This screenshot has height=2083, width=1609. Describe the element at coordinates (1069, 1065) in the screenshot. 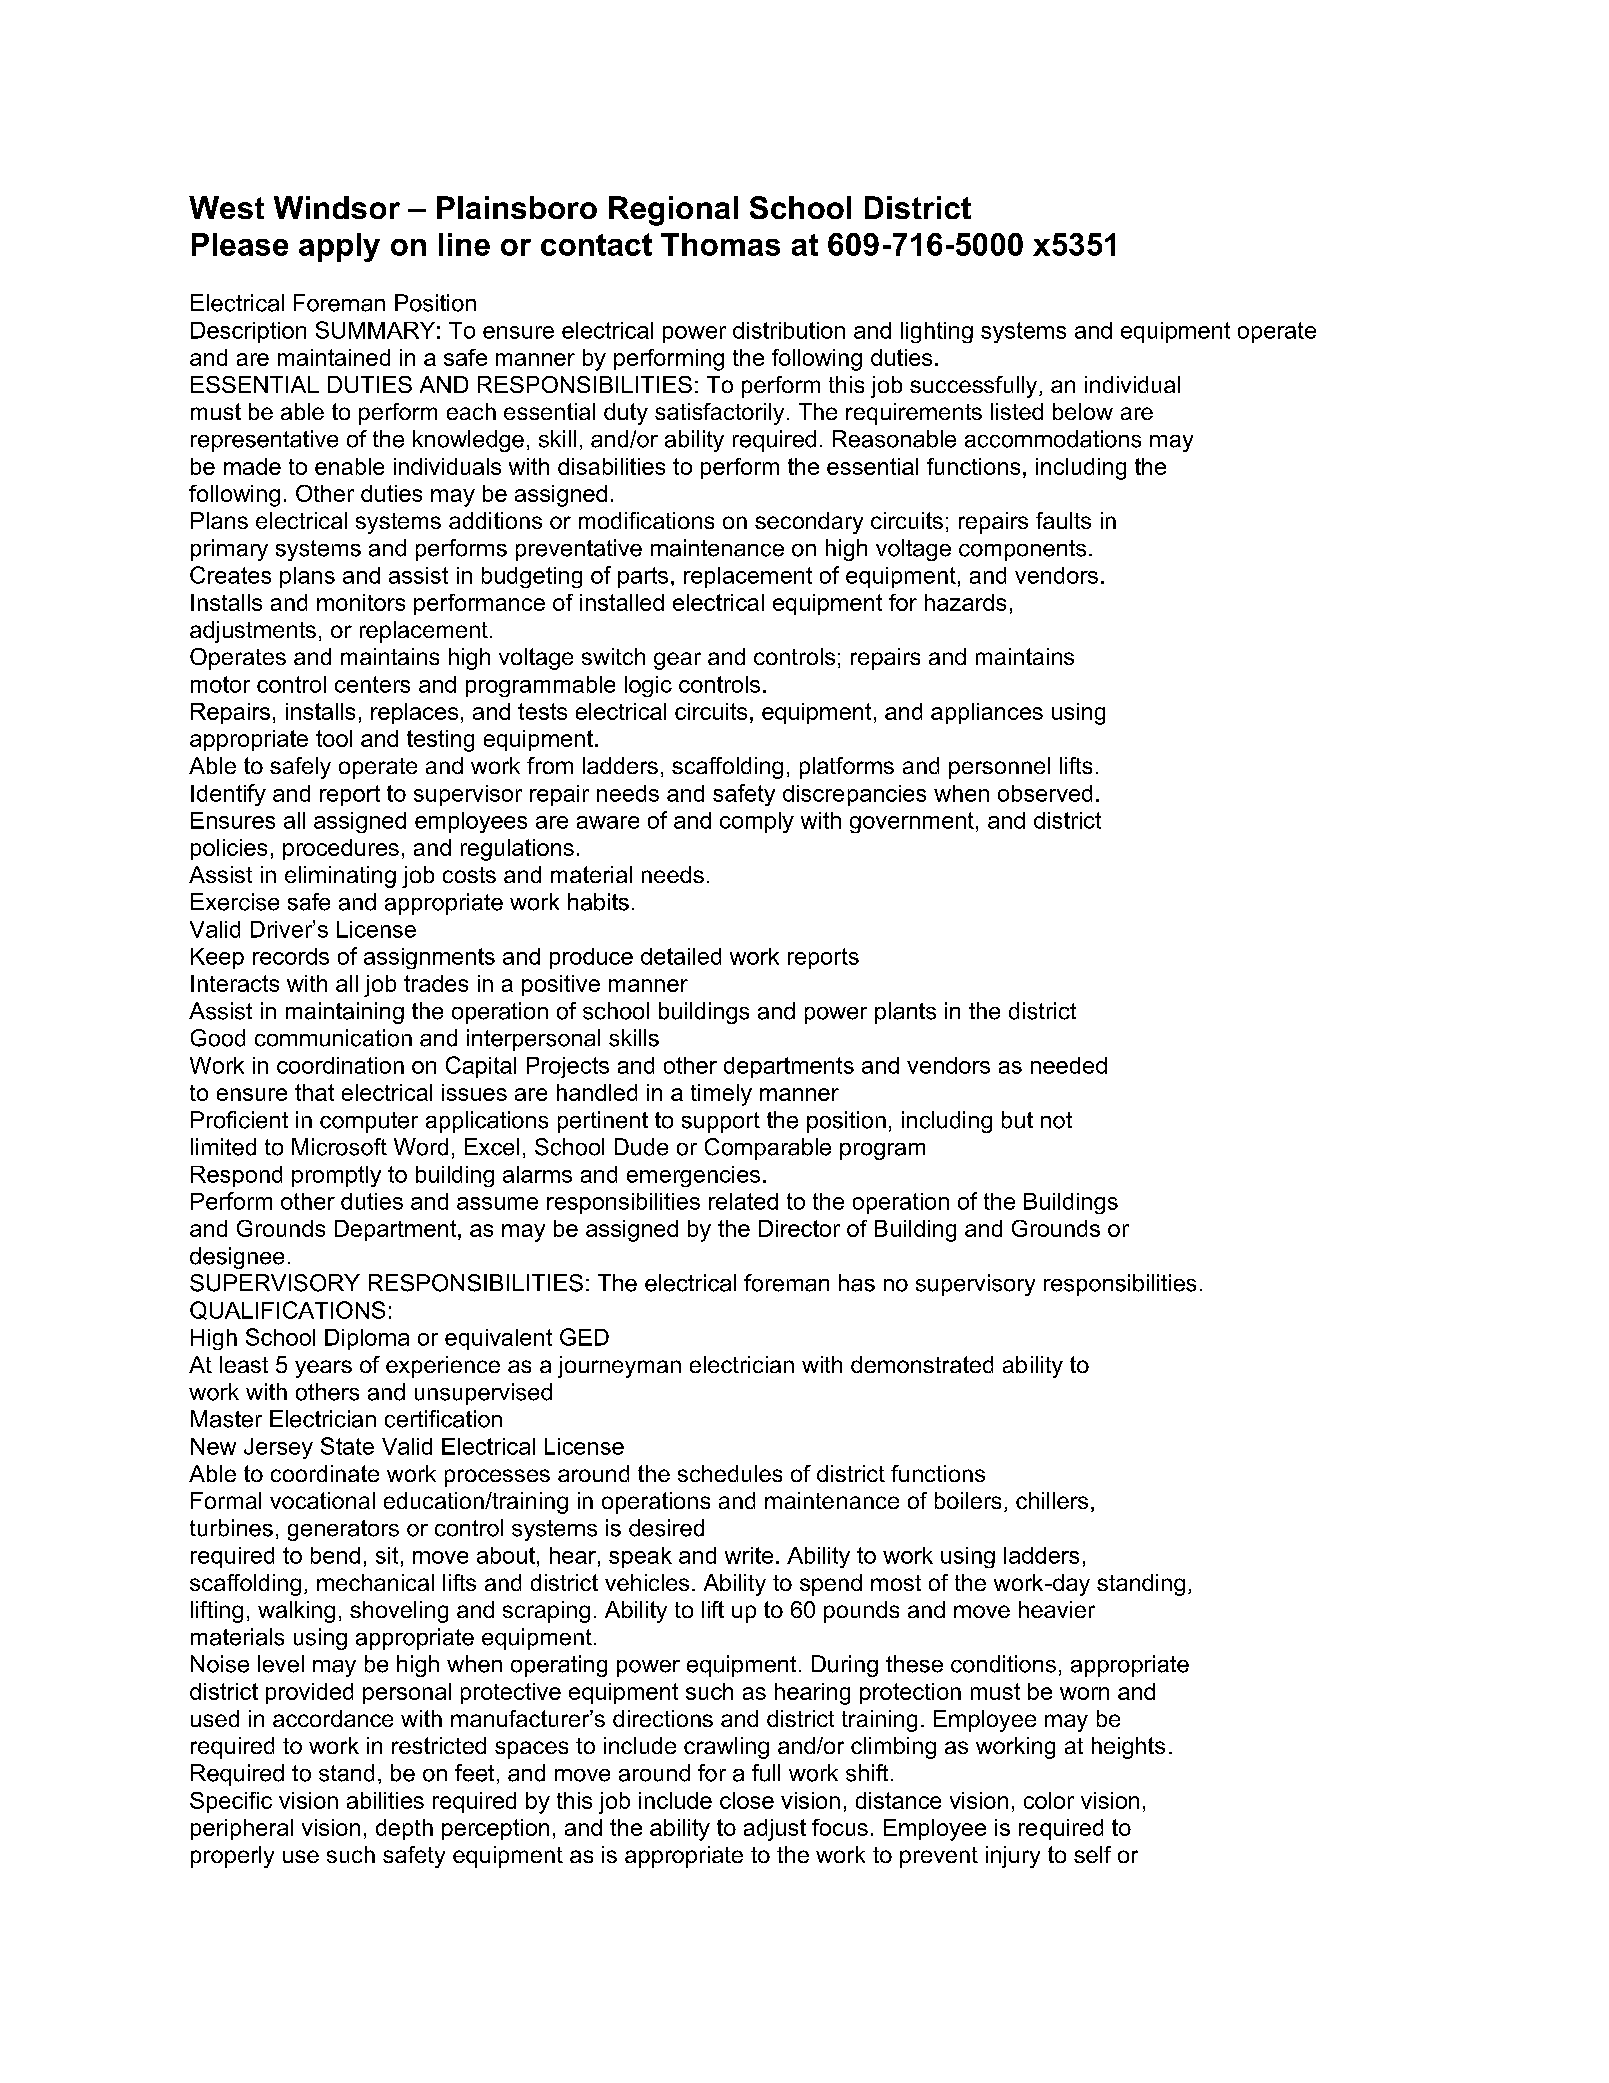

I see `needed` at that location.
